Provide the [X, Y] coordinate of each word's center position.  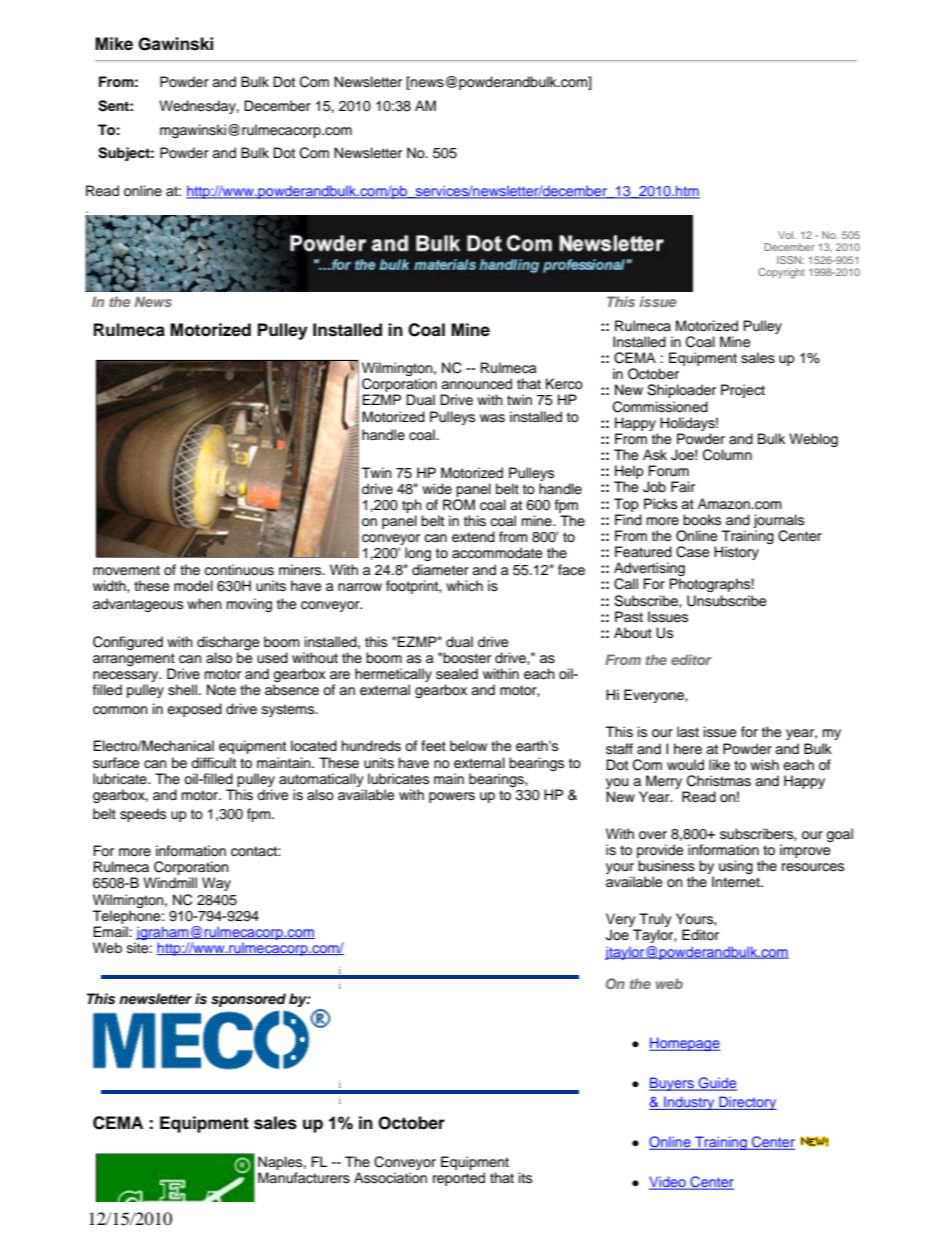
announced [476, 384]
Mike [114, 44]
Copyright [781, 273]
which [464, 586]
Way [216, 884]
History [736, 553]
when [204, 603]
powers [452, 797]
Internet [737, 882]
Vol [787, 235]
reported [459, 1179]
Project [743, 391]
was [492, 418]
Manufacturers [304, 1178]
